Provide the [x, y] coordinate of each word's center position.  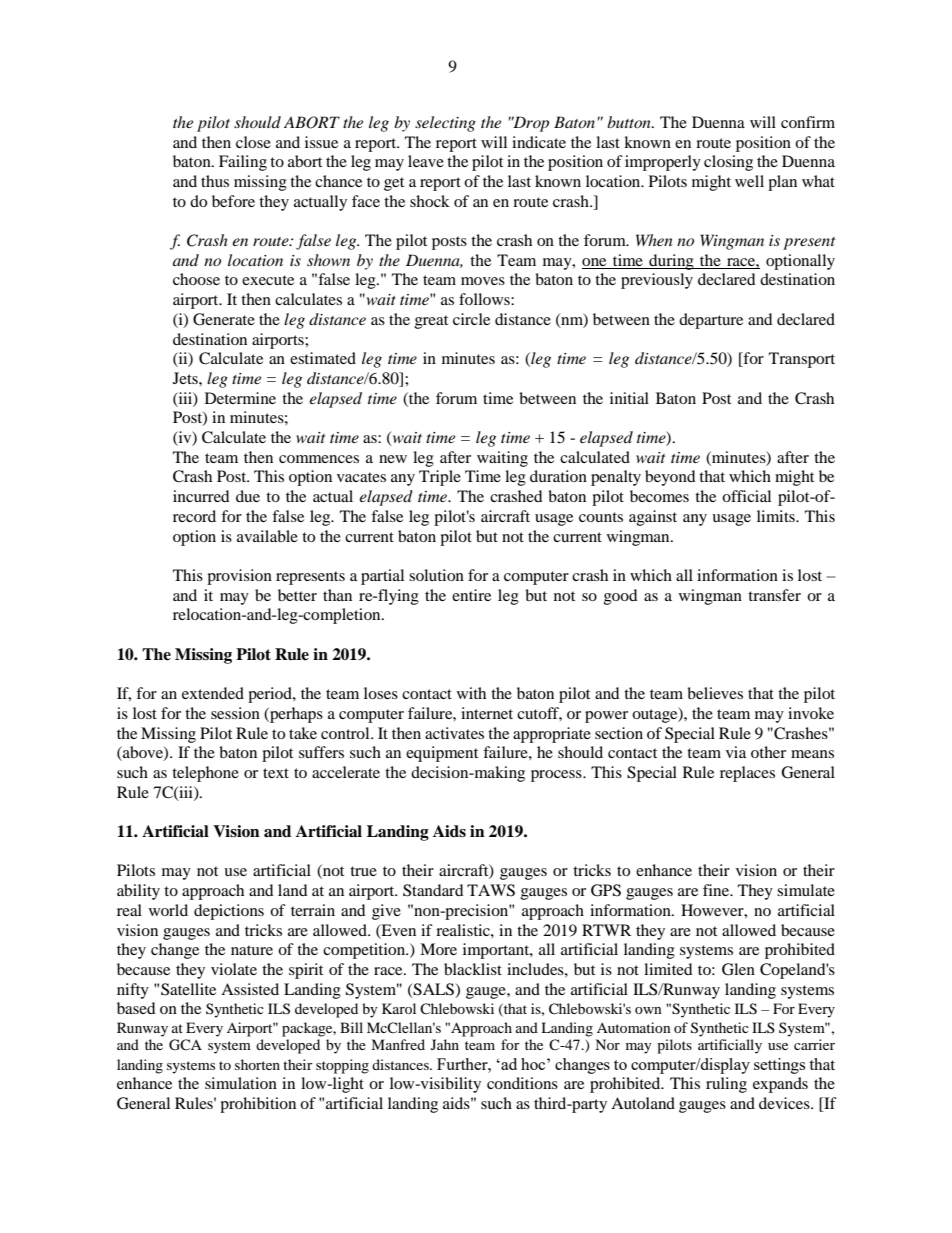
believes [715, 693]
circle [471, 319]
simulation [241, 1083]
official [746, 496]
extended [213, 693]
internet [487, 713]
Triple [440, 478]
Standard [433, 890]
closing [728, 163]
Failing [243, 163]
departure [711, 321]
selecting [445, 124]
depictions [229, 912]
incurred [201, 496]
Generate [224, 319]
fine [717, 890]
